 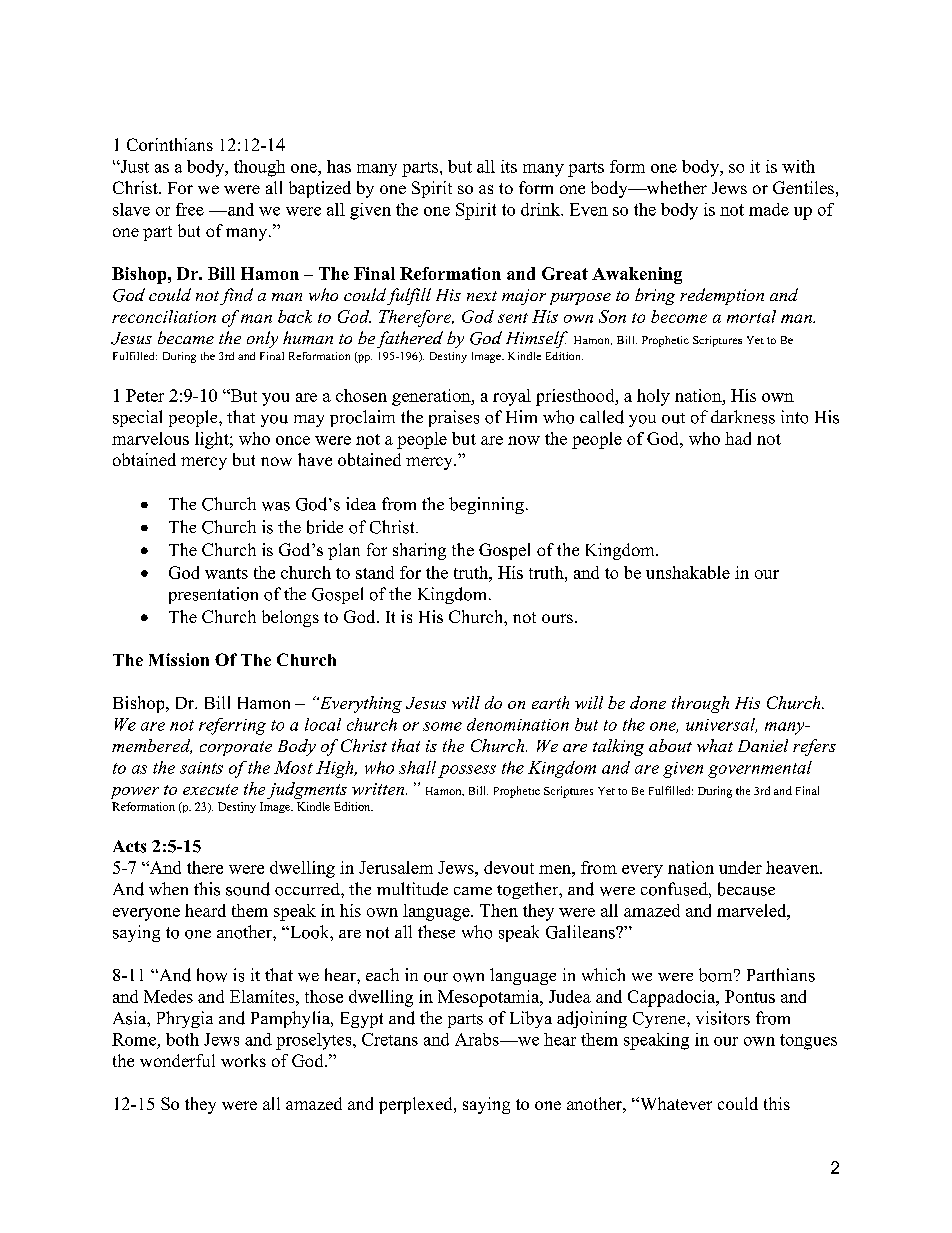 I want to click on made, so click(x=769, y=209).
